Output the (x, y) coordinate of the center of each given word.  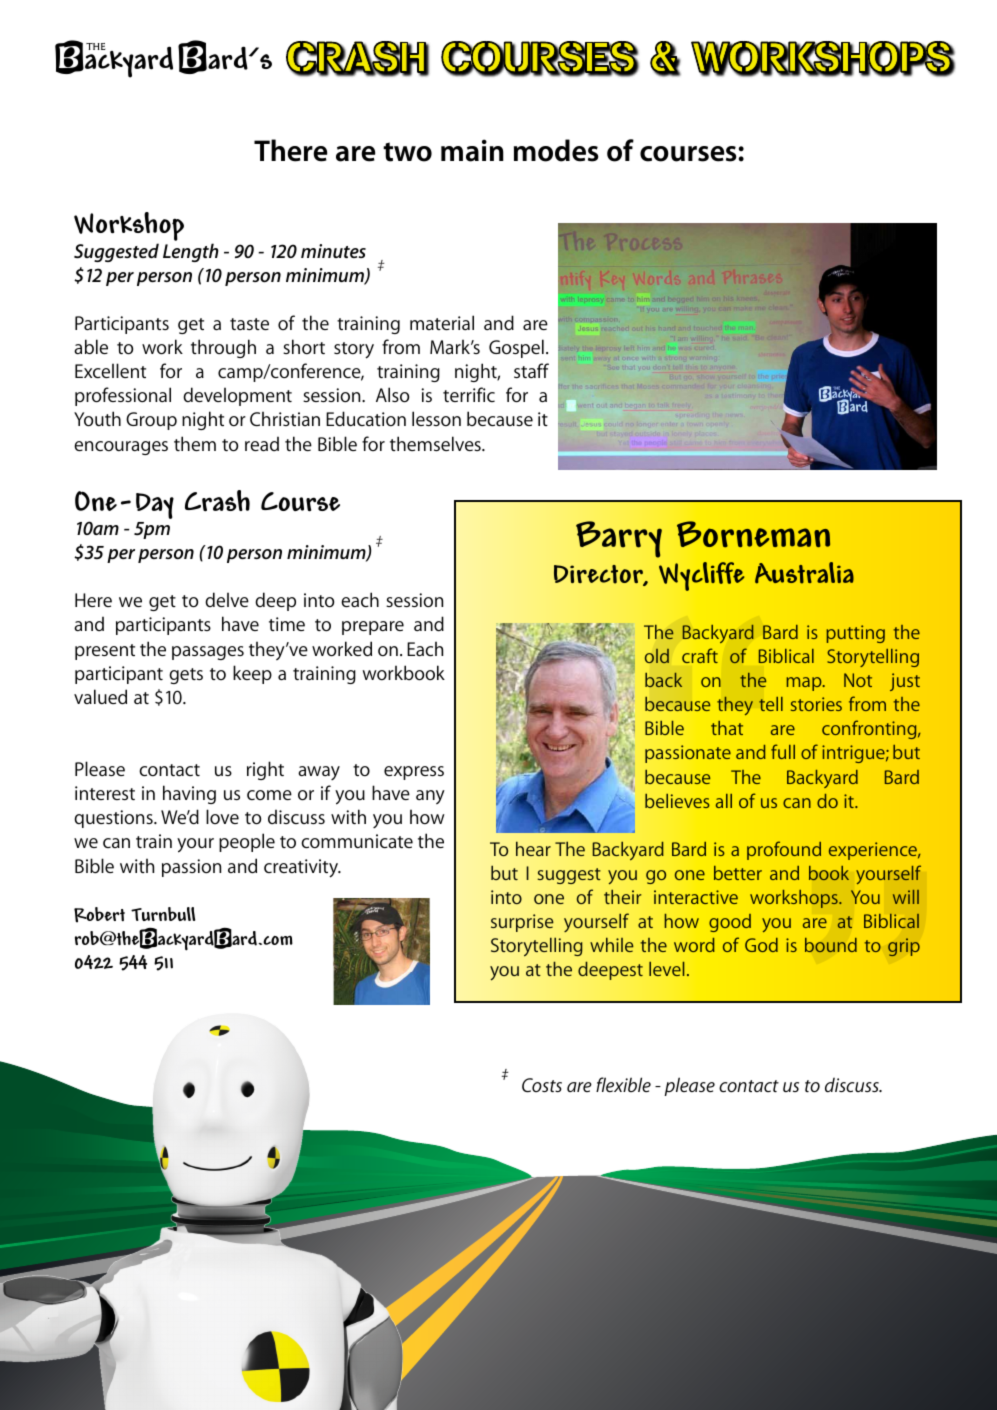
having (189, 794)
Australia (804, 573)
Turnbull (163, 914)
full (783, 751)
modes (556, 150)
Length (191, 252)
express (414, 773)
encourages (121, 448)
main (472, 150)
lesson (436, 418)
